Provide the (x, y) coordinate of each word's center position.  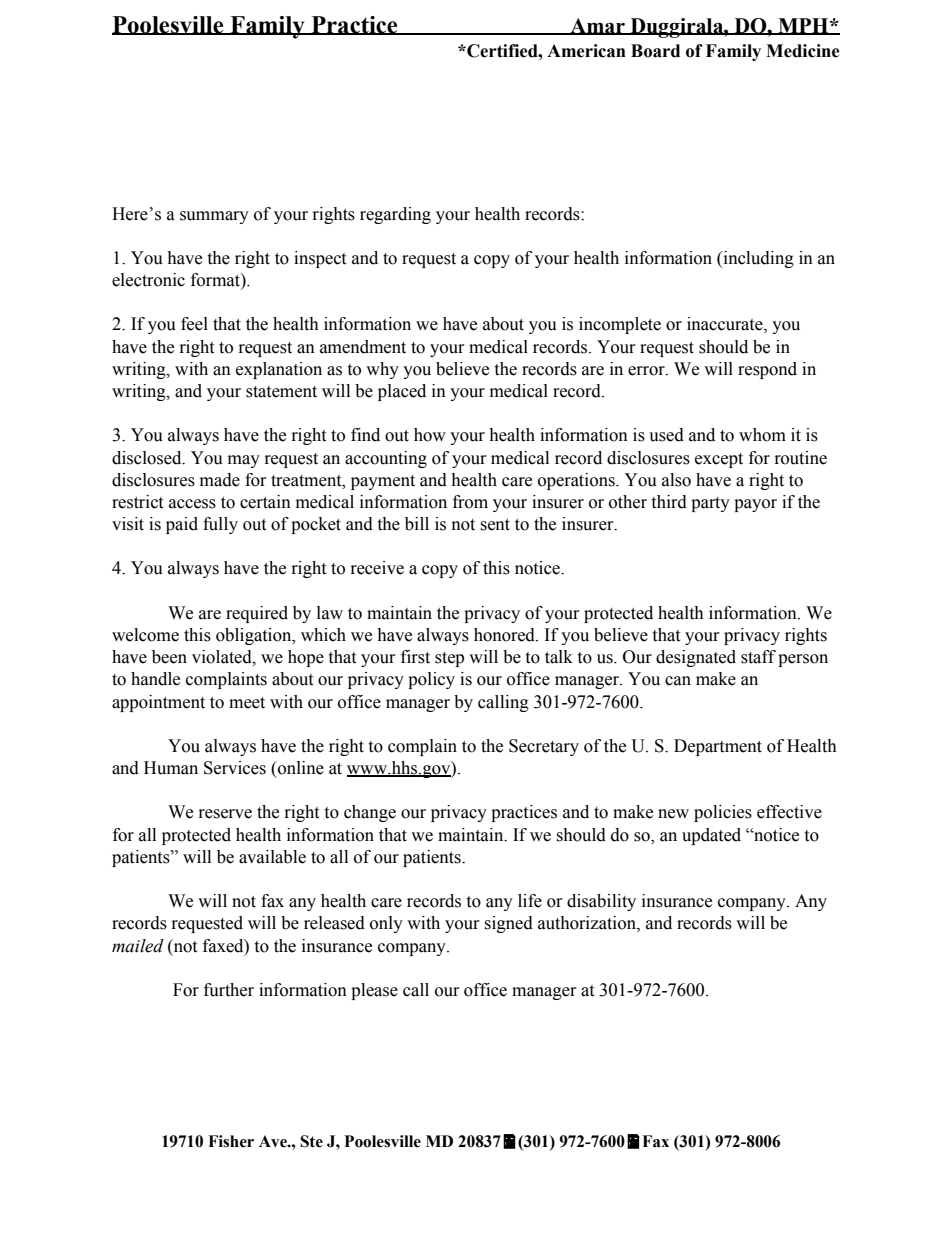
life (530, 901)
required (257, 614)
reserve (225, 814)
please (374, 991)
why (382, 370)
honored (506, 635)
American (586, 51)
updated (711, 836)
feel (194, 324)
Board (655, 51)
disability (601, 902)
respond (767, 370)
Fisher (231, 1141)
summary (214, 217)
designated (696, 658)
